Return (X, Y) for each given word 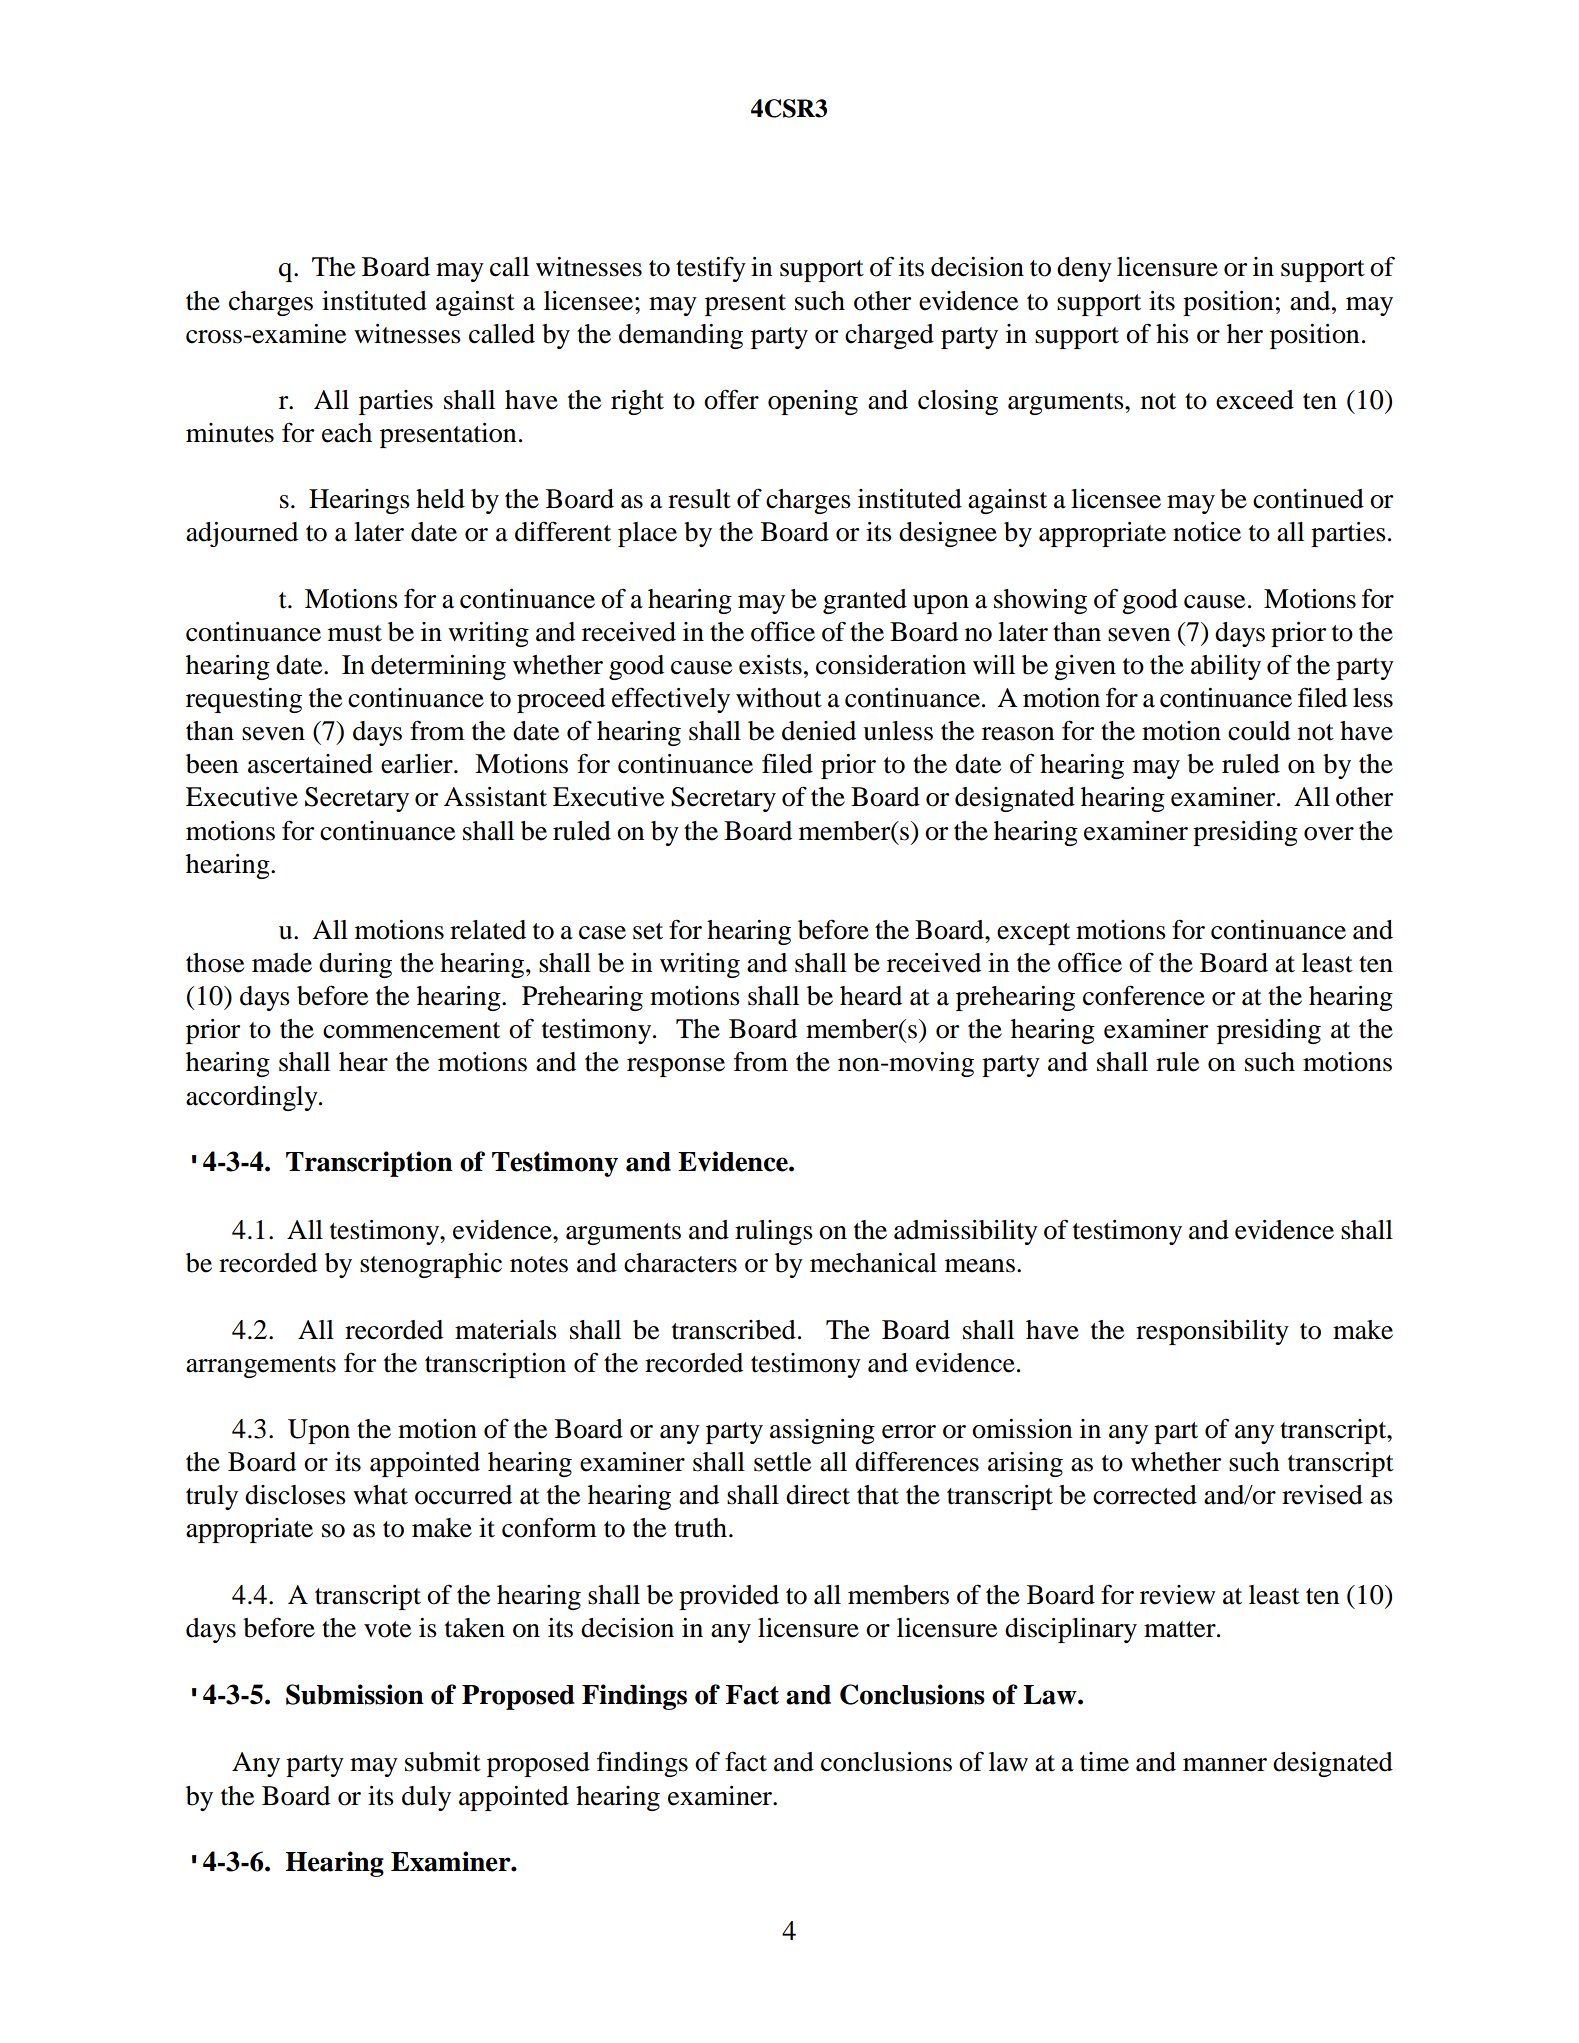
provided (729, 1597)
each (347, 433)
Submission (355, 1694)
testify (711, 269)
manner (1225, 1765)
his (1172, 334)
